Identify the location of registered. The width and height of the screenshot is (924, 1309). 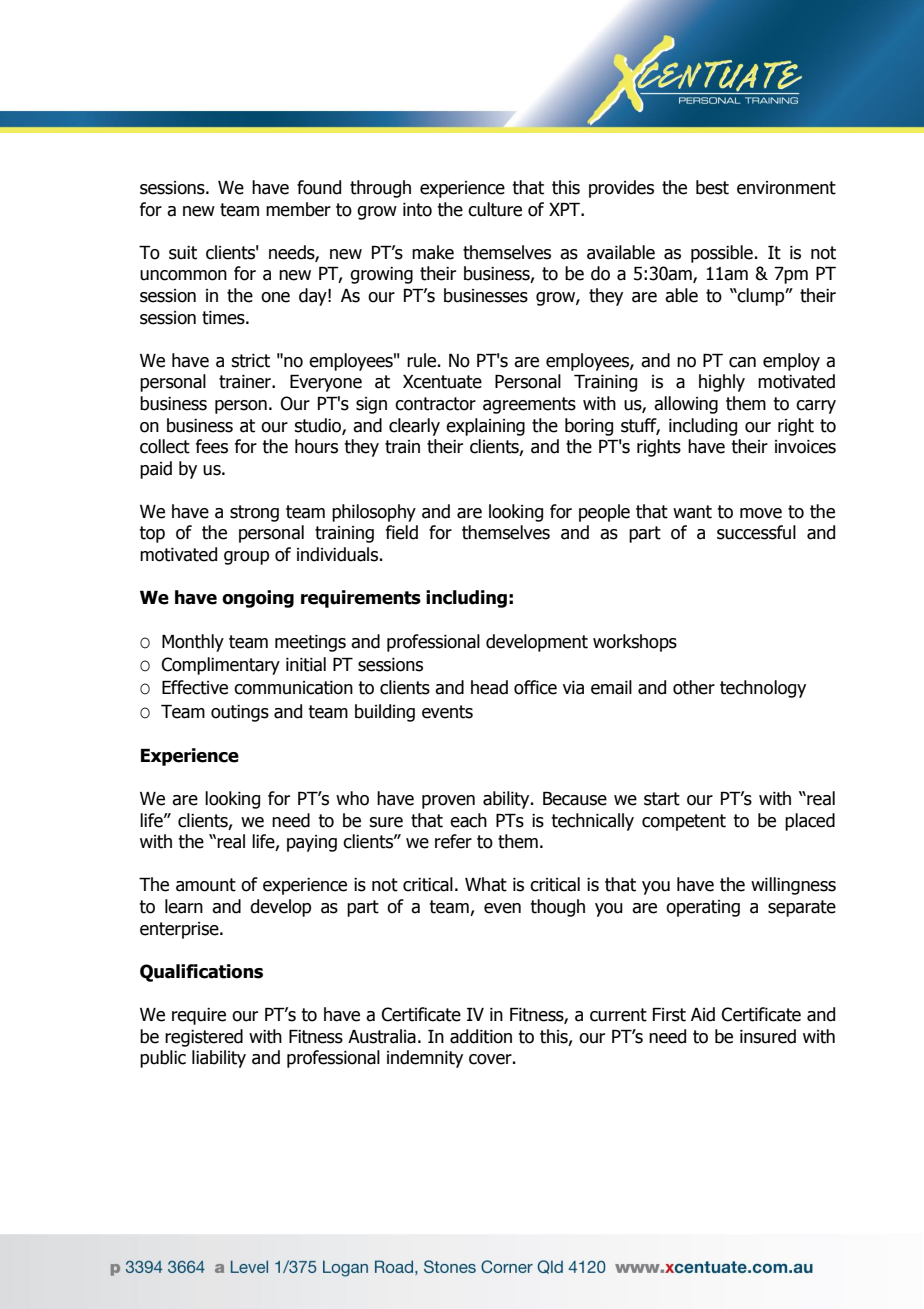
(204, 1038).
